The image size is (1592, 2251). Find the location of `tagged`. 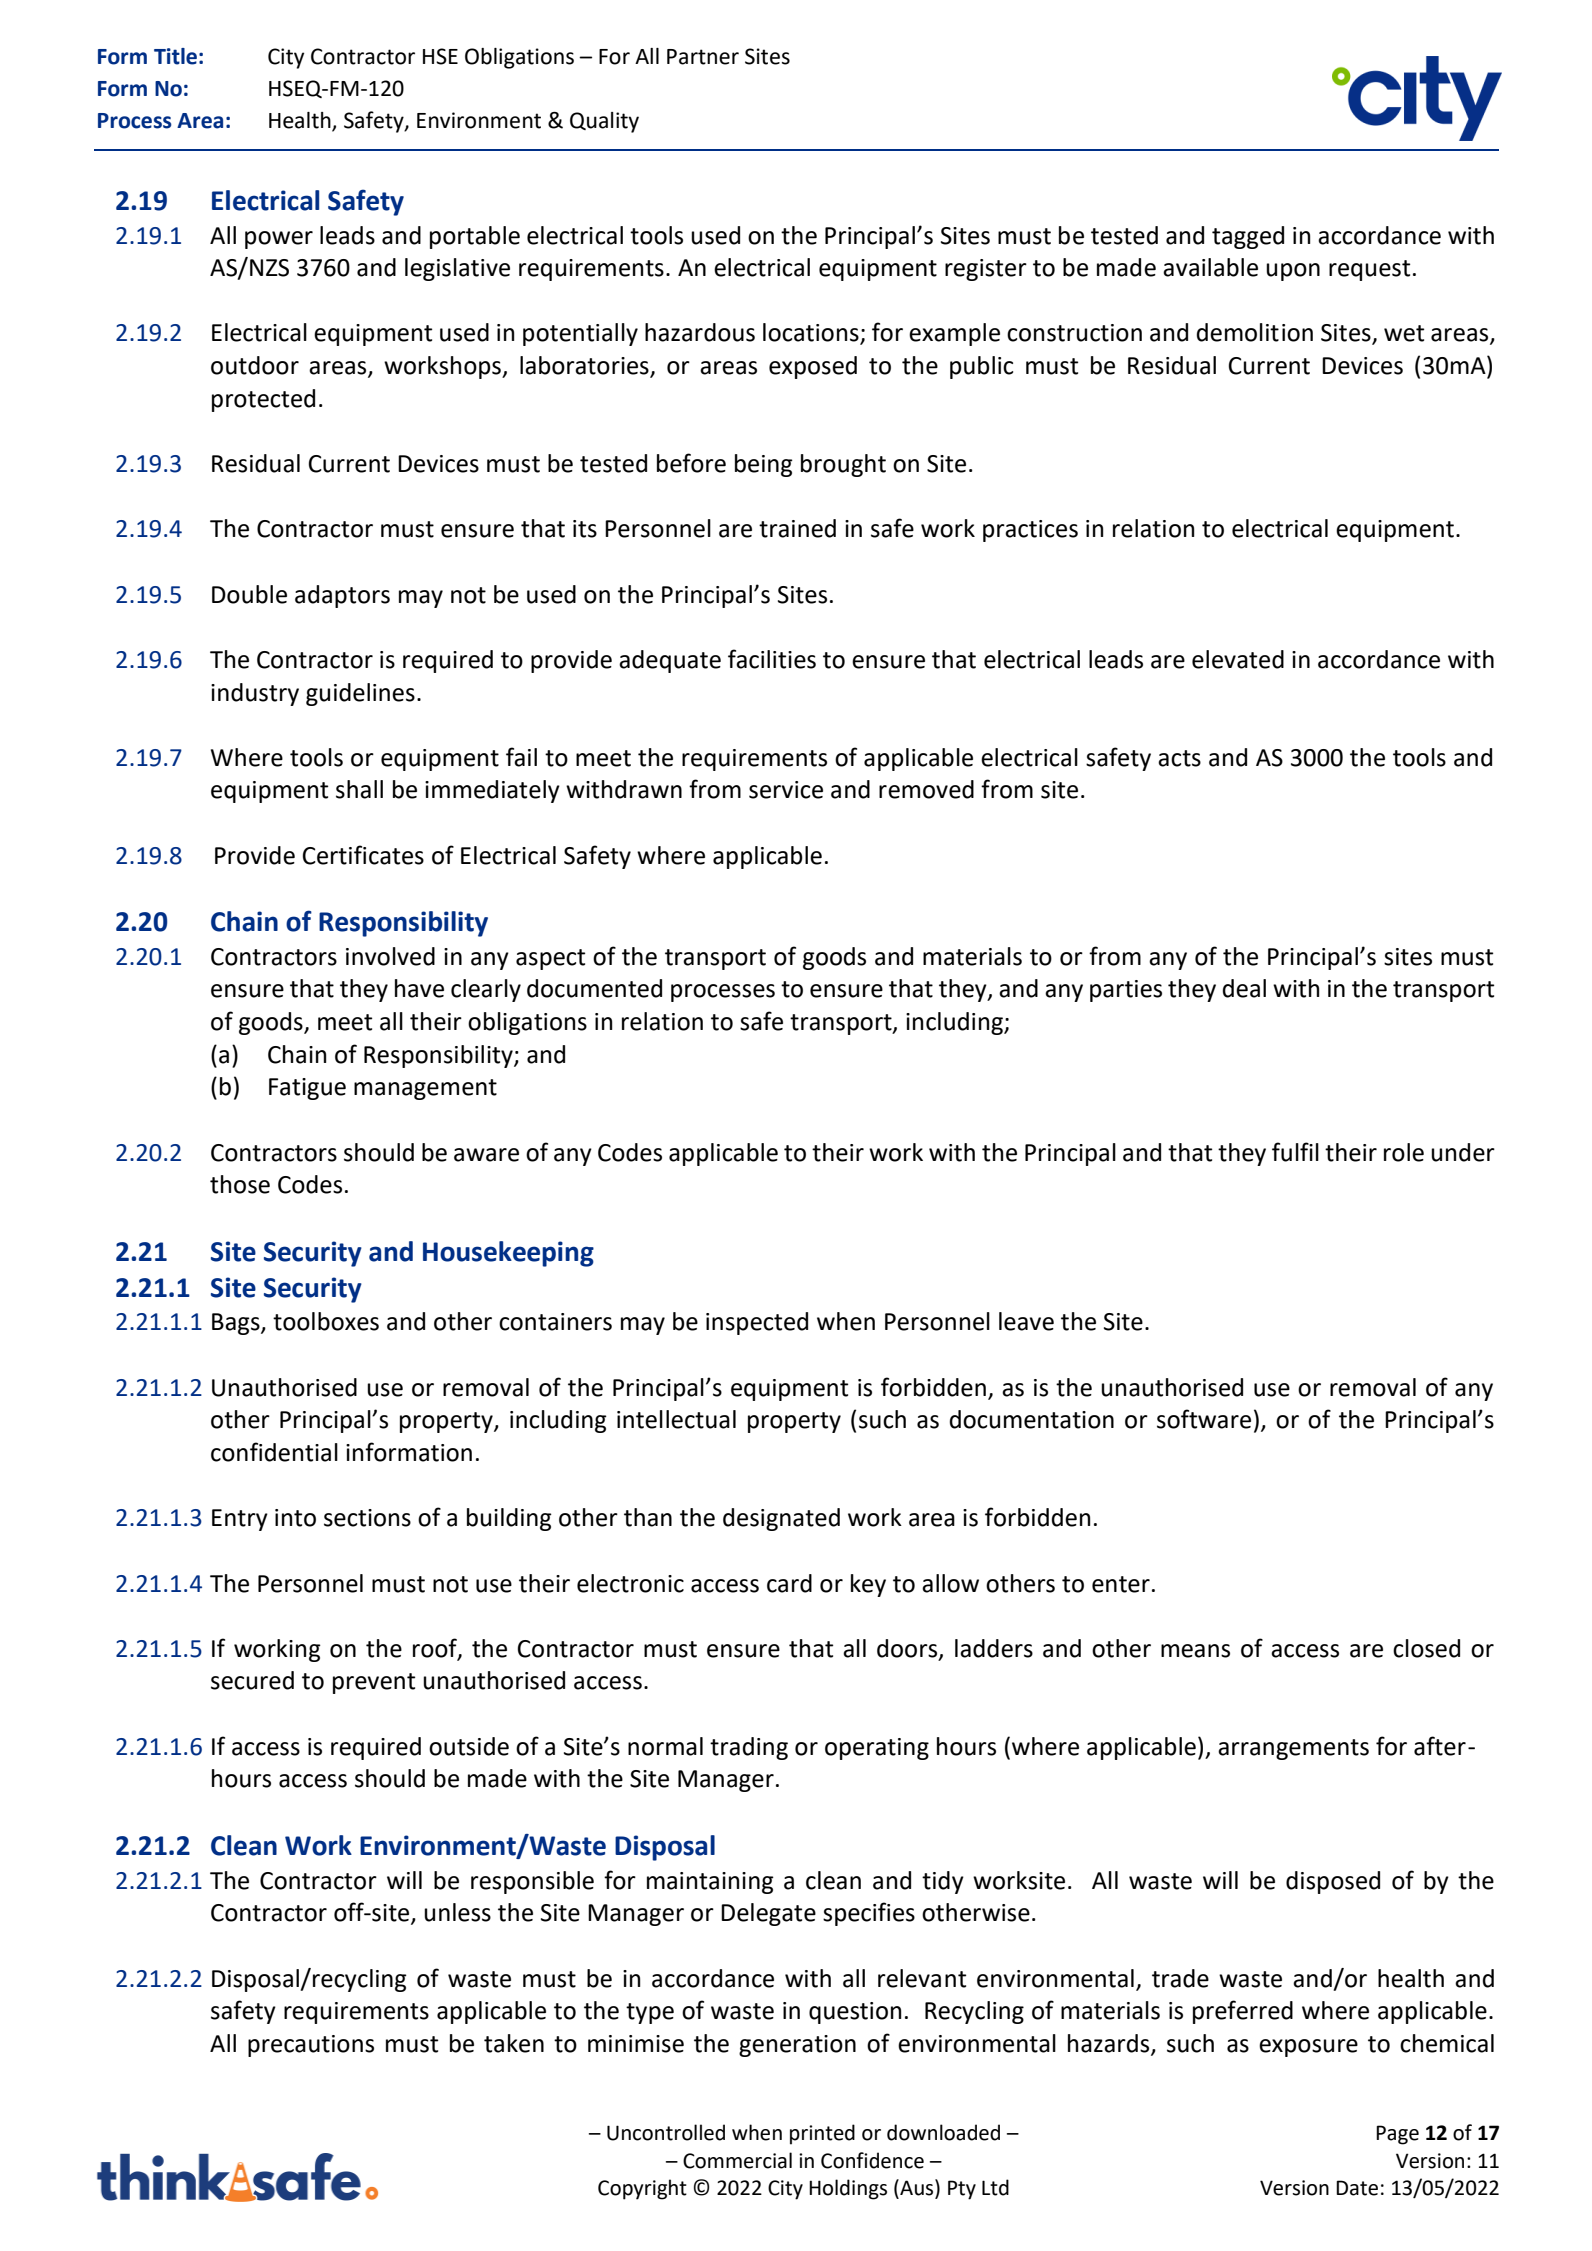

tagged is located at coordinates (1248, 237).
